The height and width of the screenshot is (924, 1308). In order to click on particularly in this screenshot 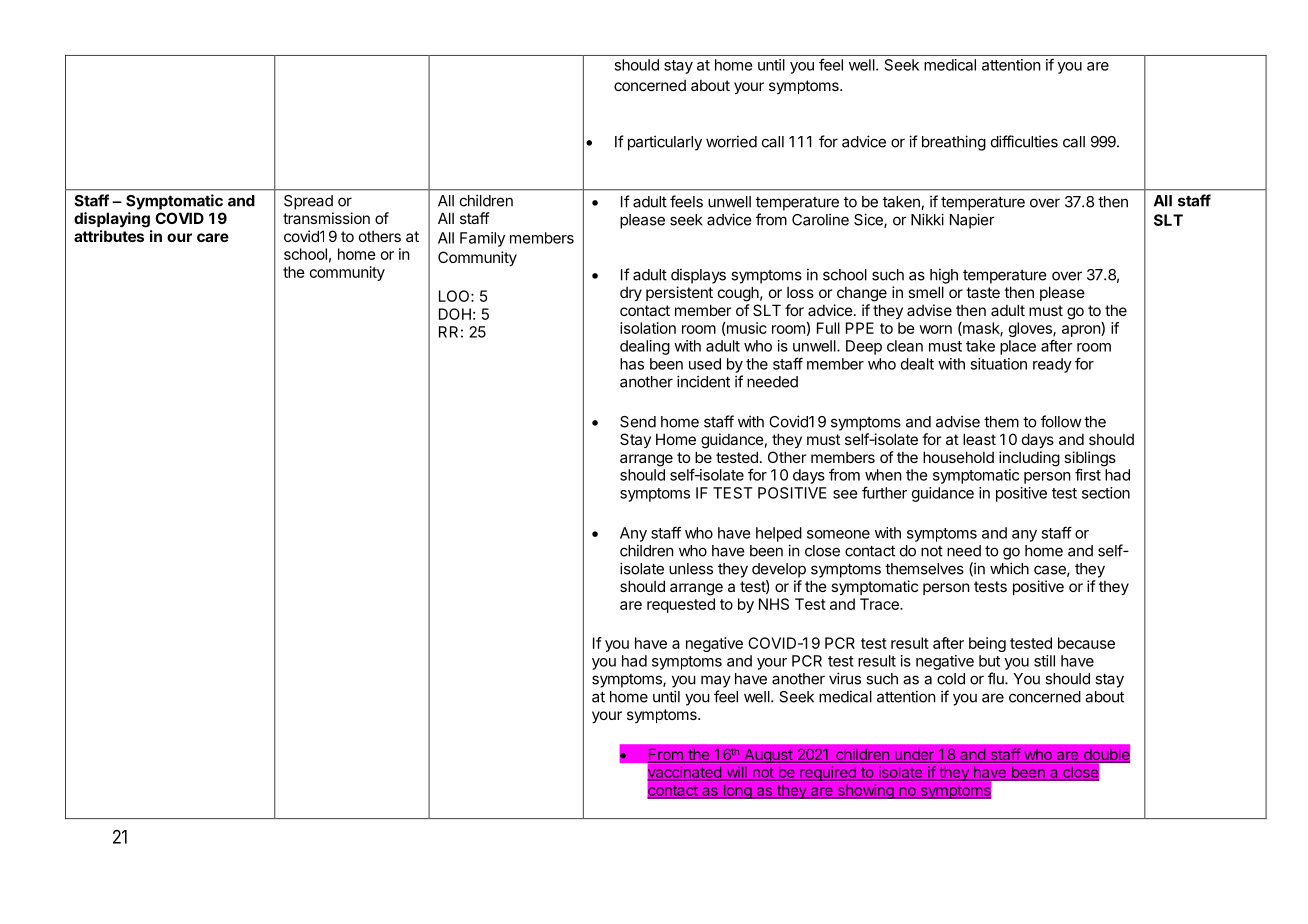, I will do `click(665, 143)`.
